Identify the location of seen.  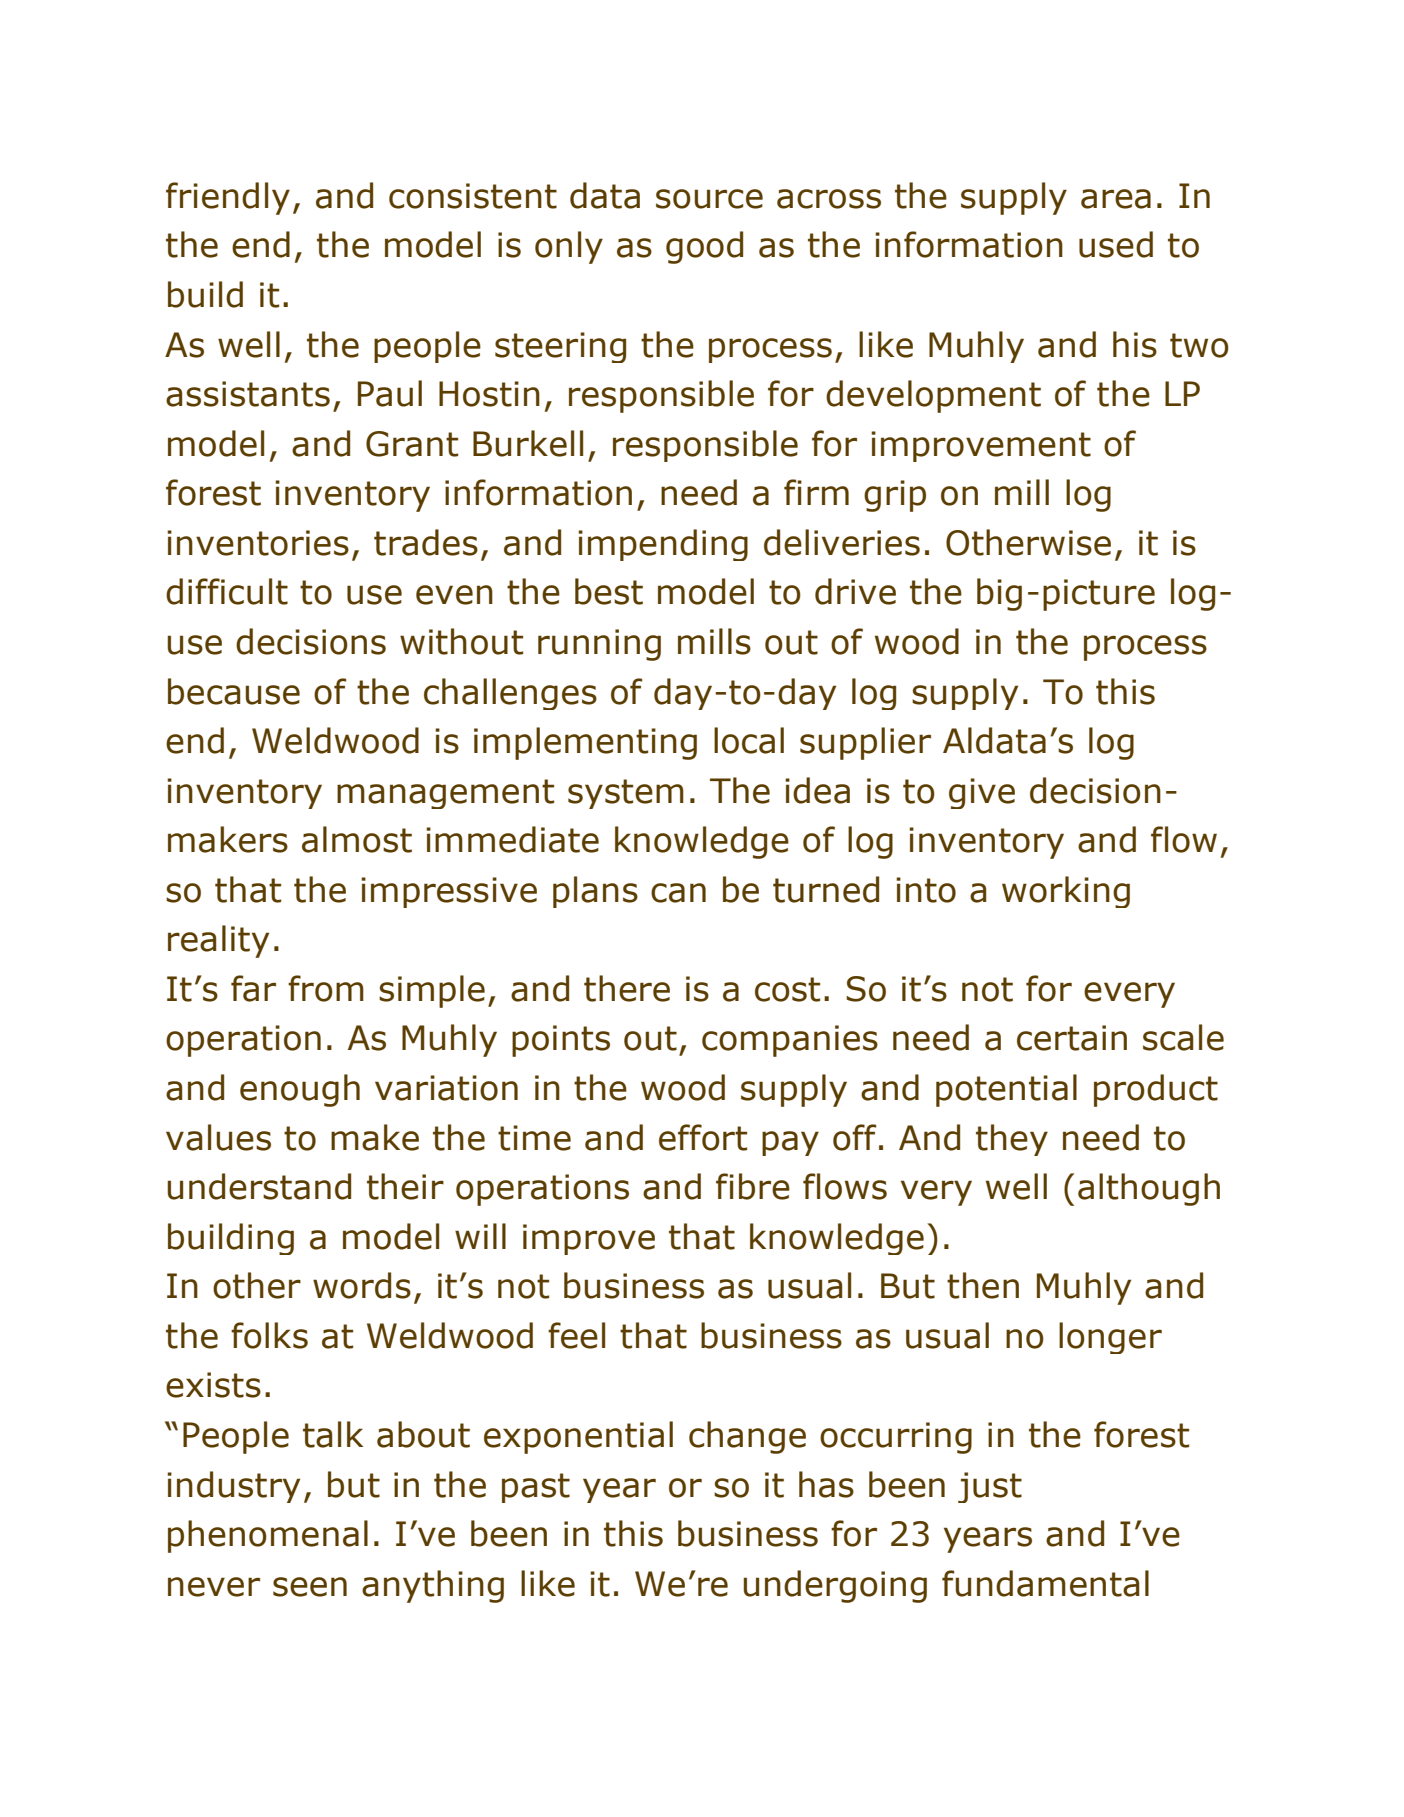
(310, 1587).
